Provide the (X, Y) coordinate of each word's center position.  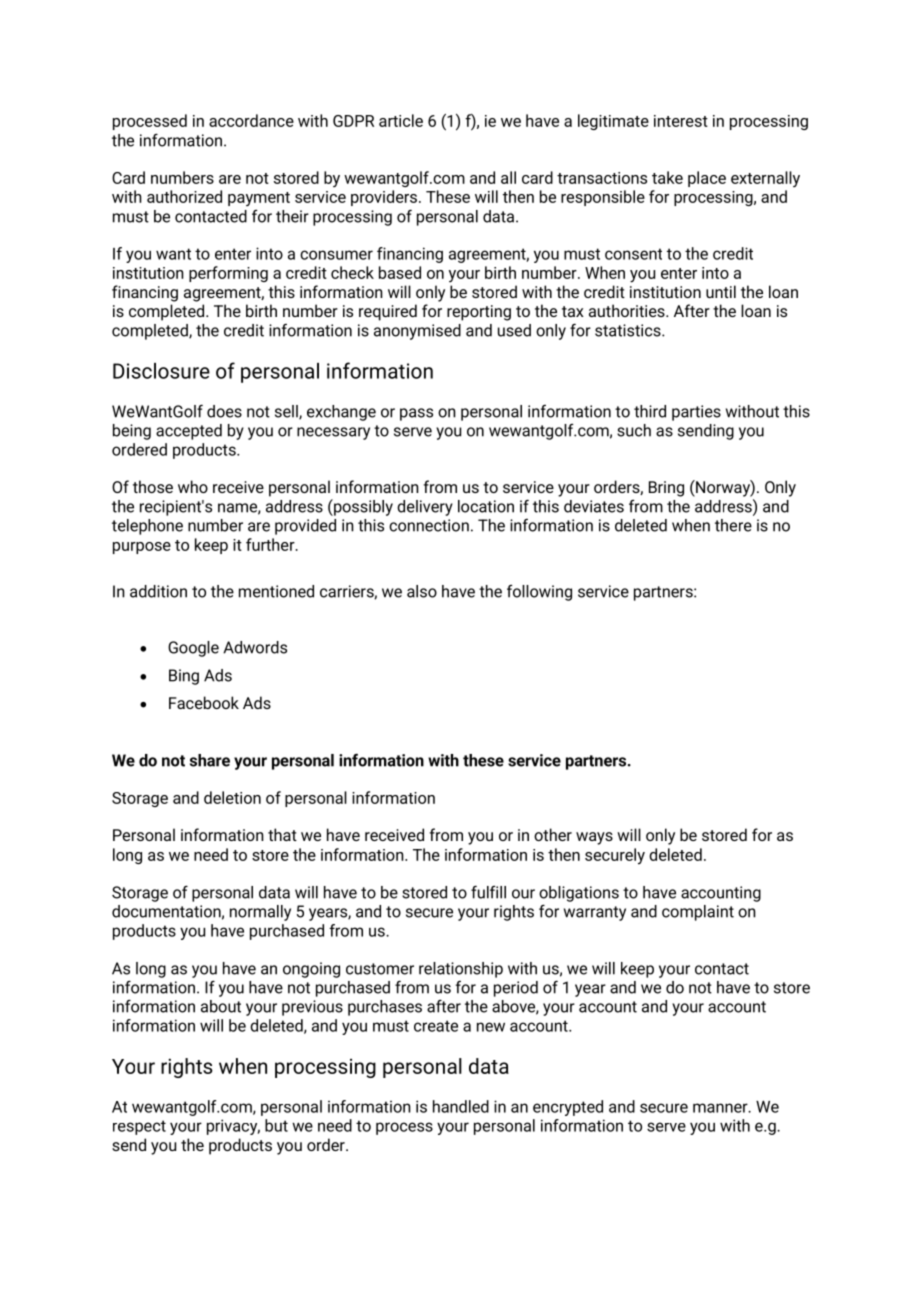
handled (461, 1106)
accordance (251, 120)
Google (193, 649)
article (401, 120)
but (276, 1125)
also (422, 591)
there (733, 525)
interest (681, 121)
